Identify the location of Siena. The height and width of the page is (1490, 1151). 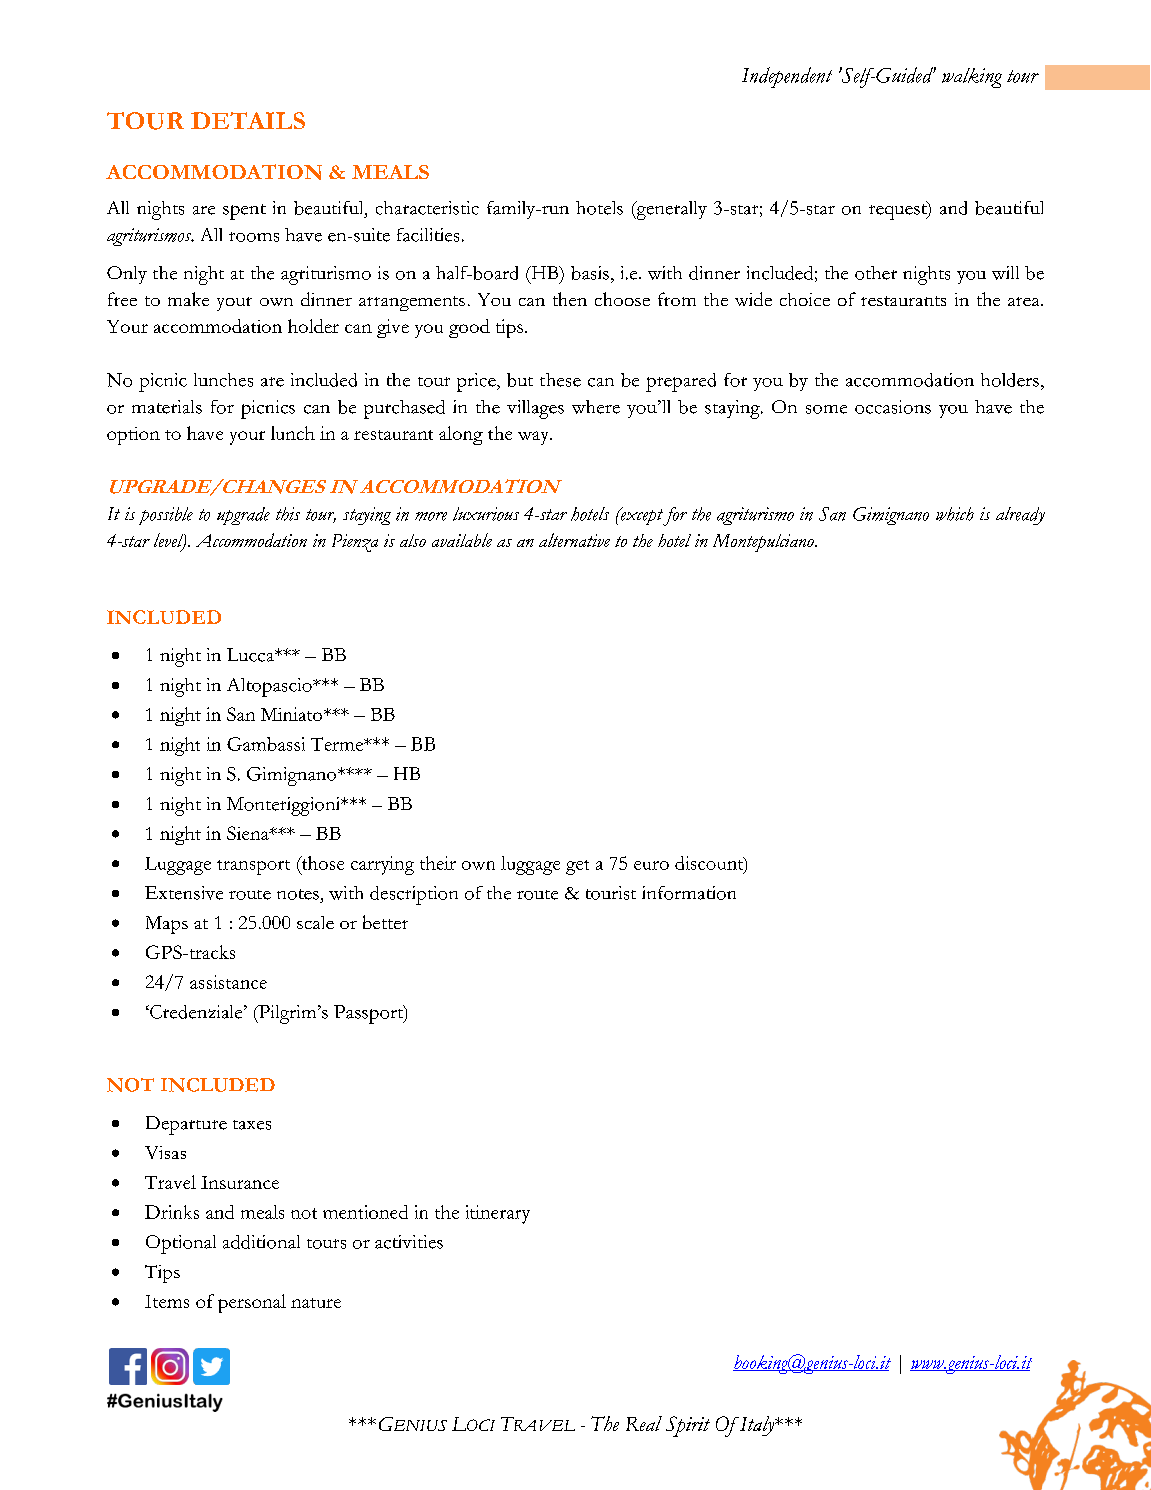
(249, 833).
